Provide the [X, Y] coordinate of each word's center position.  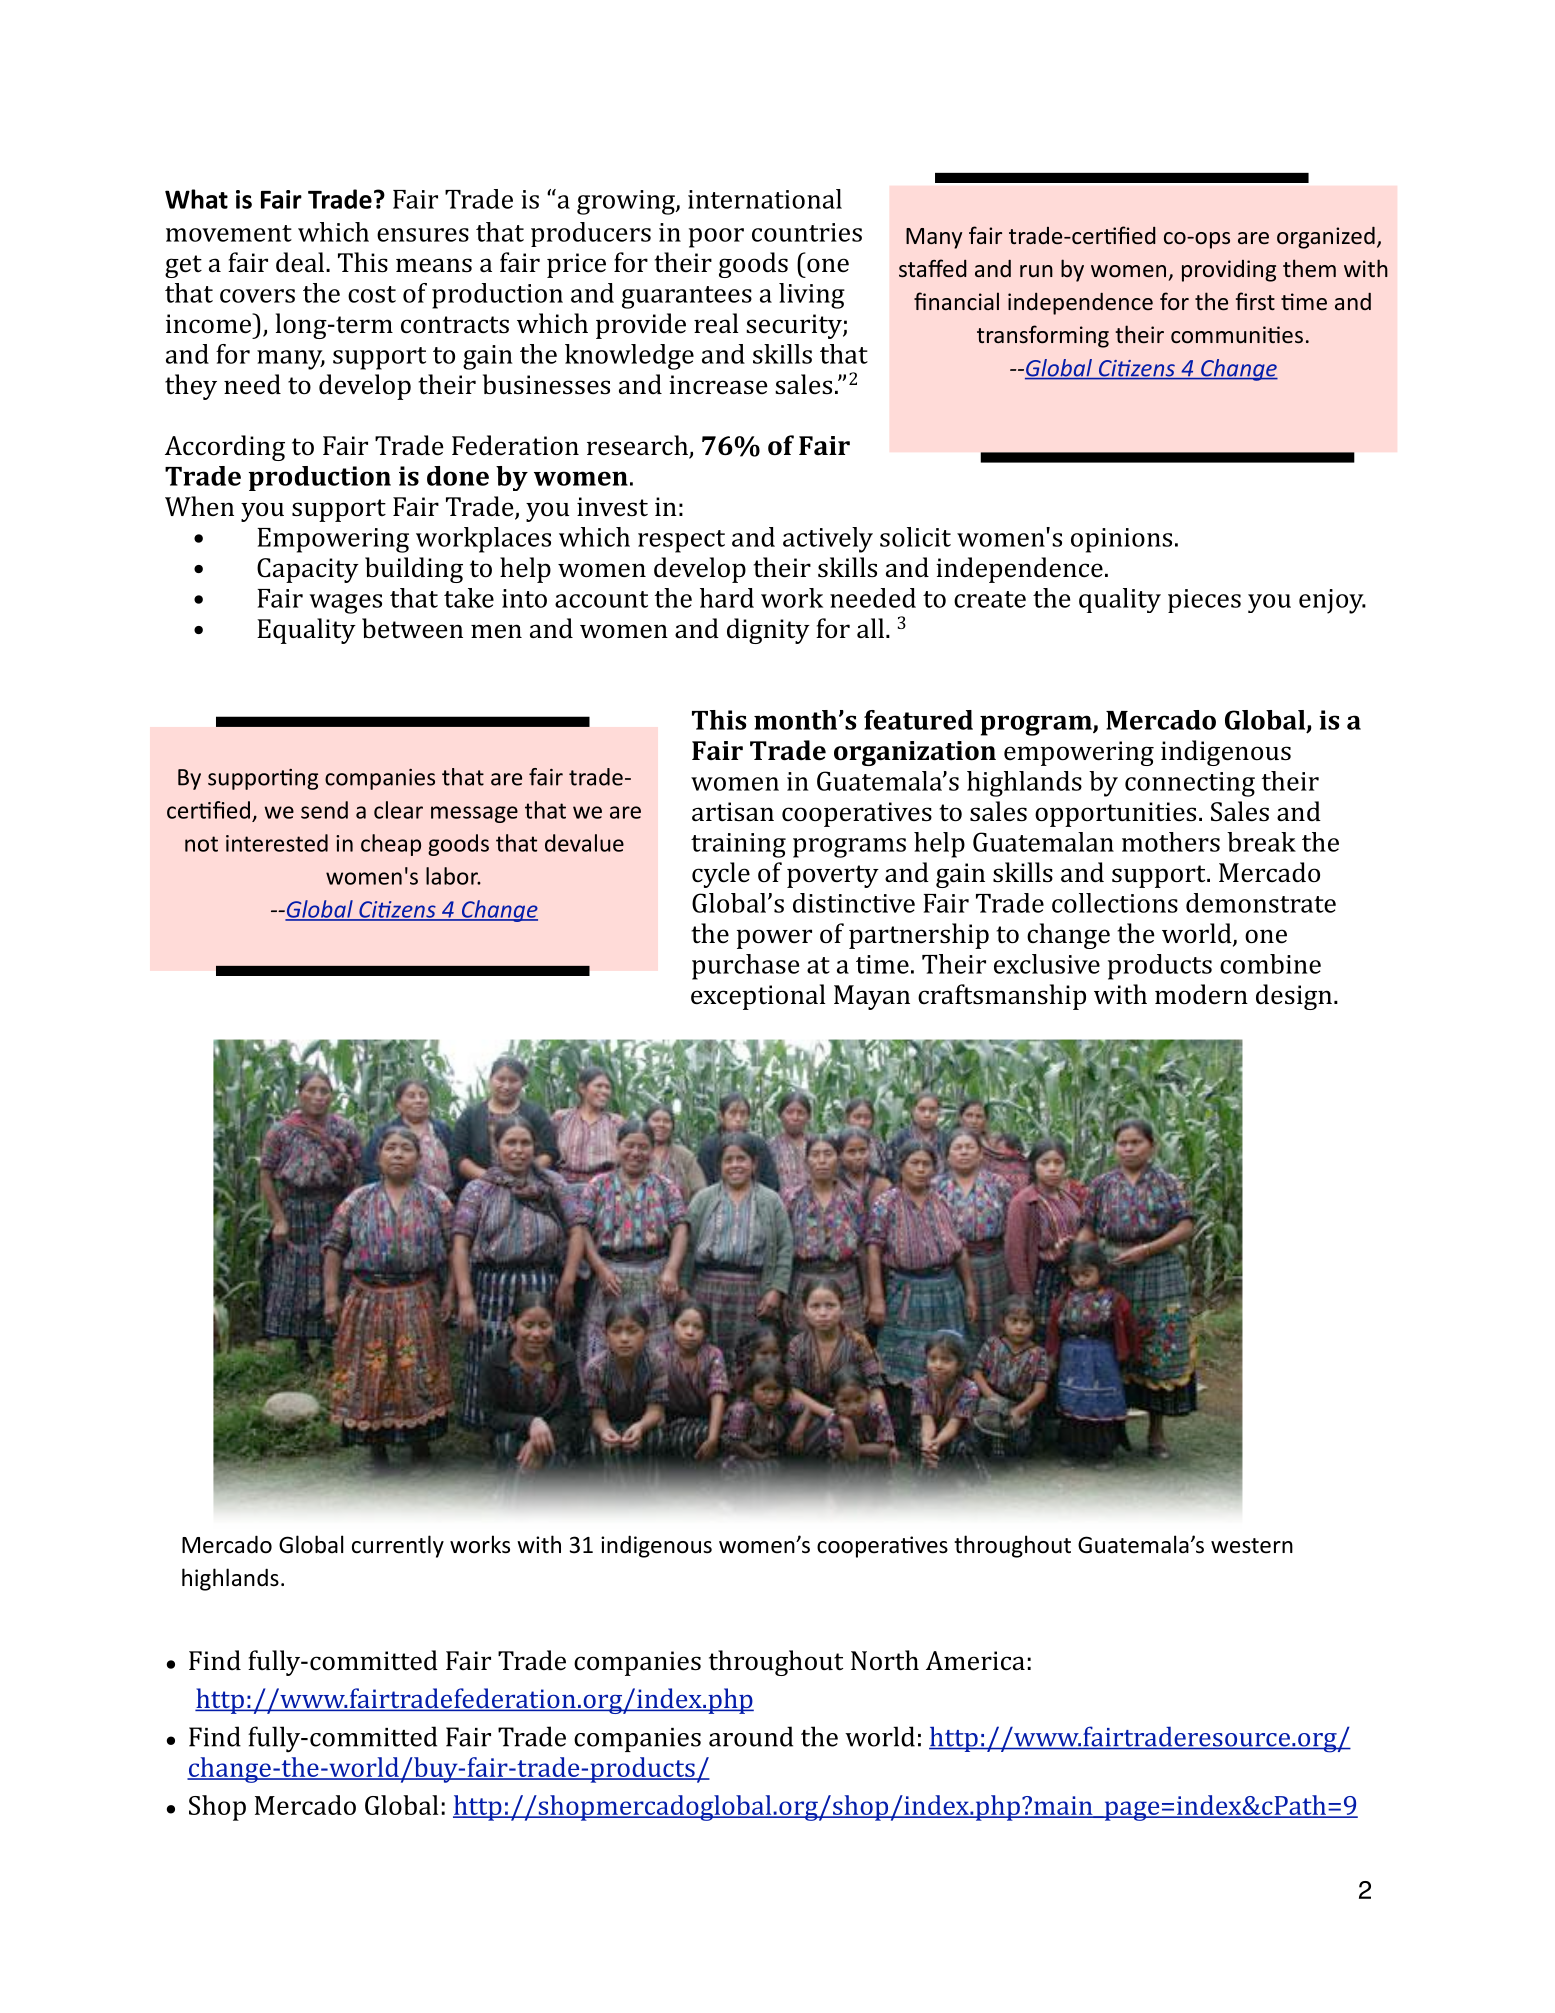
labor [453, 876]
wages [345, 604]
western [1252, 1546]
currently [398, 1546]
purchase [745, 967]
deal [301, 262]
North [885, 1660]
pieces [1204, 601]
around [751, 1736]
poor [716, 238]
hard [727, 598]
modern [1201, 994]
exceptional [758, 997]
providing [1229, 271]
